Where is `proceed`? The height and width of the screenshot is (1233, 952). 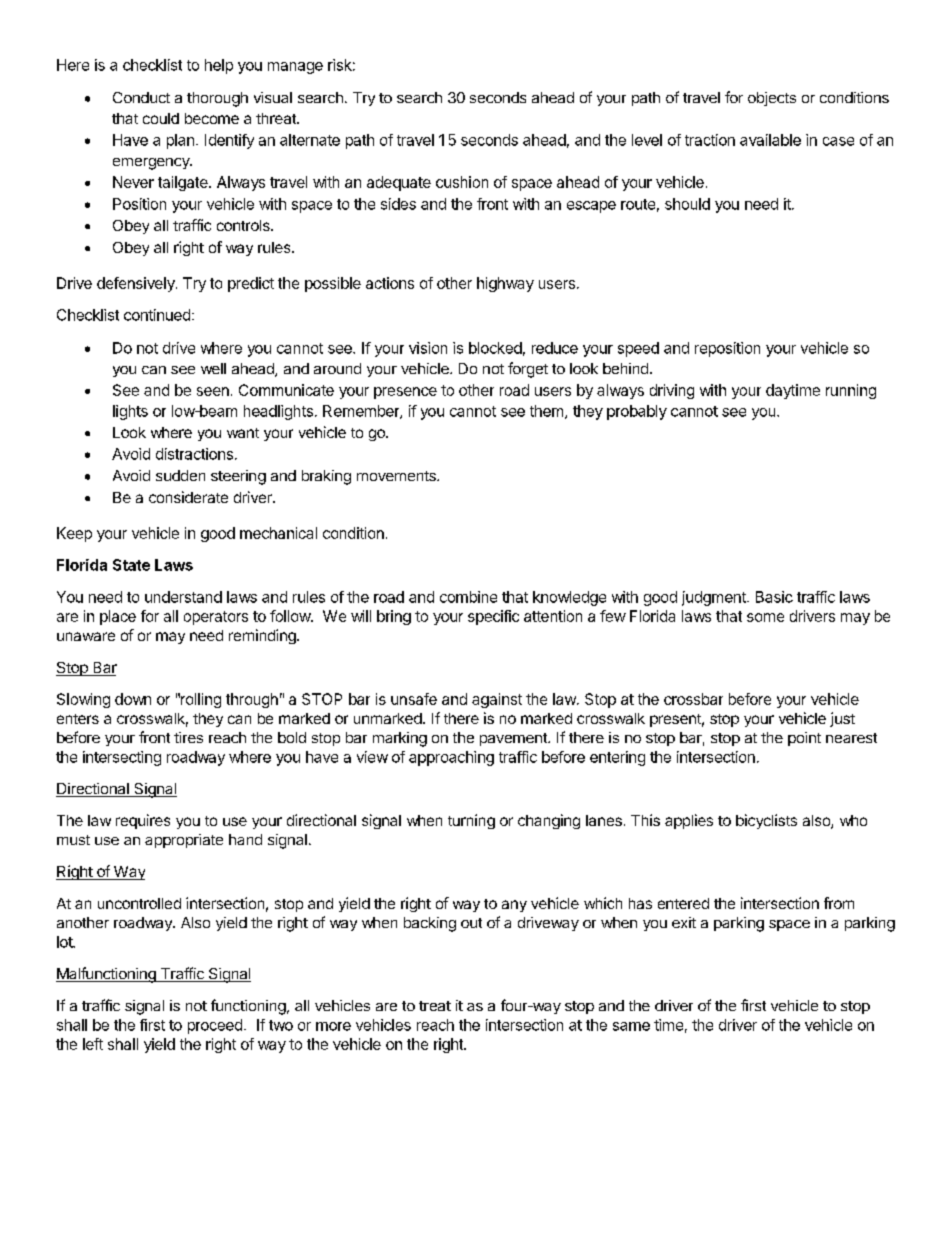 proceed is located at coordinates (215, 1026).
